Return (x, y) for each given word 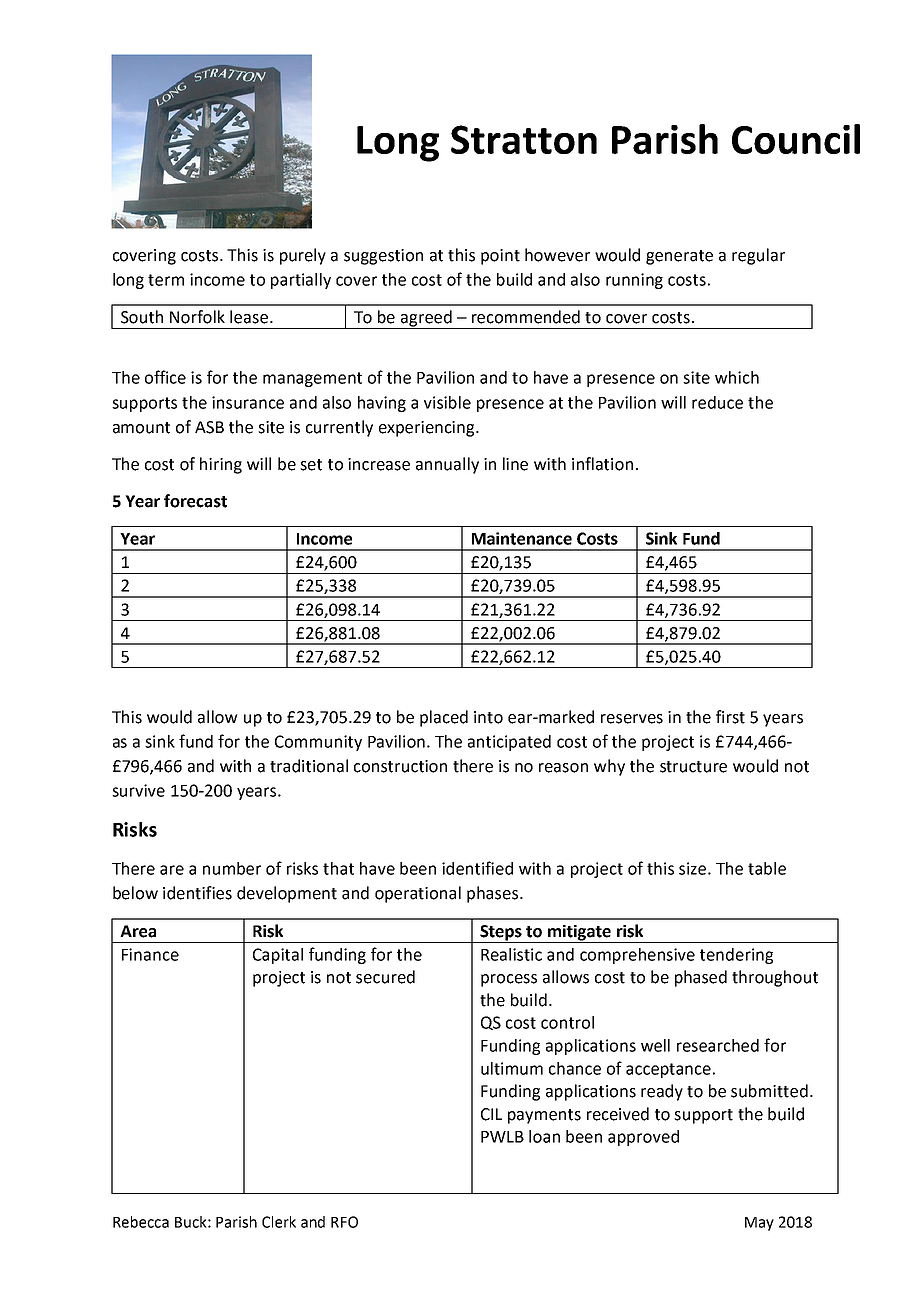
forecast (195, 501)
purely (303, 256)
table (767, 868)
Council (796, 139)
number (232, 868)
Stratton (524, 139)
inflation (602, 464)
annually (447, 465)
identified (477, 868)
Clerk (279, 1222)
